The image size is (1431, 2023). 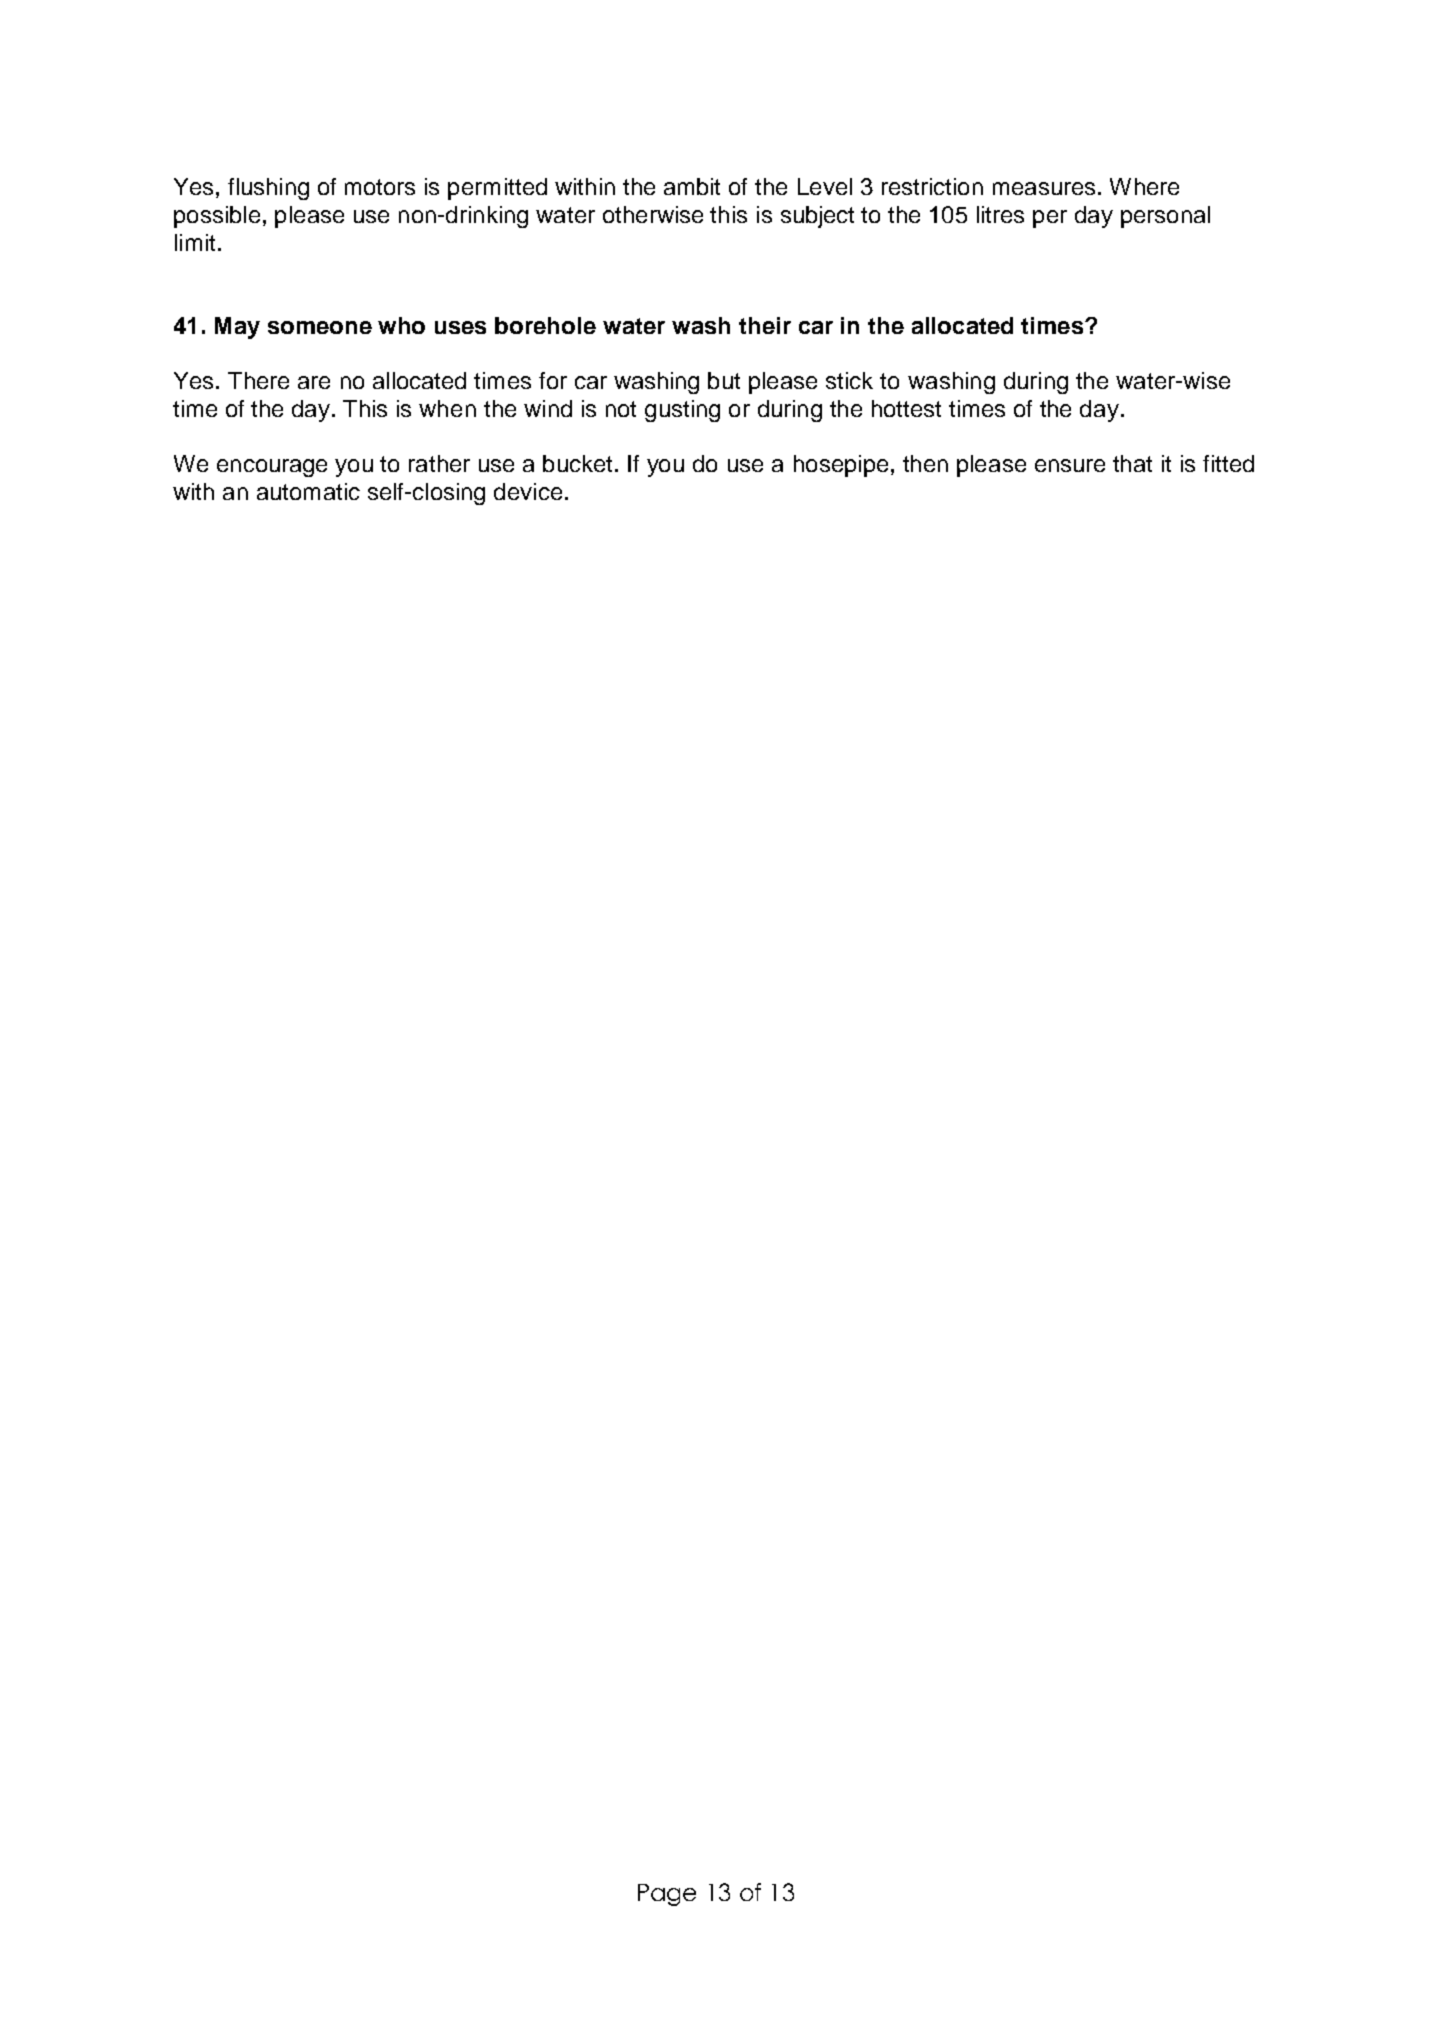 What do you see at coordinates (268, 189) in the screenshot?
I see `flushing` at bounding box center [268, 189].
